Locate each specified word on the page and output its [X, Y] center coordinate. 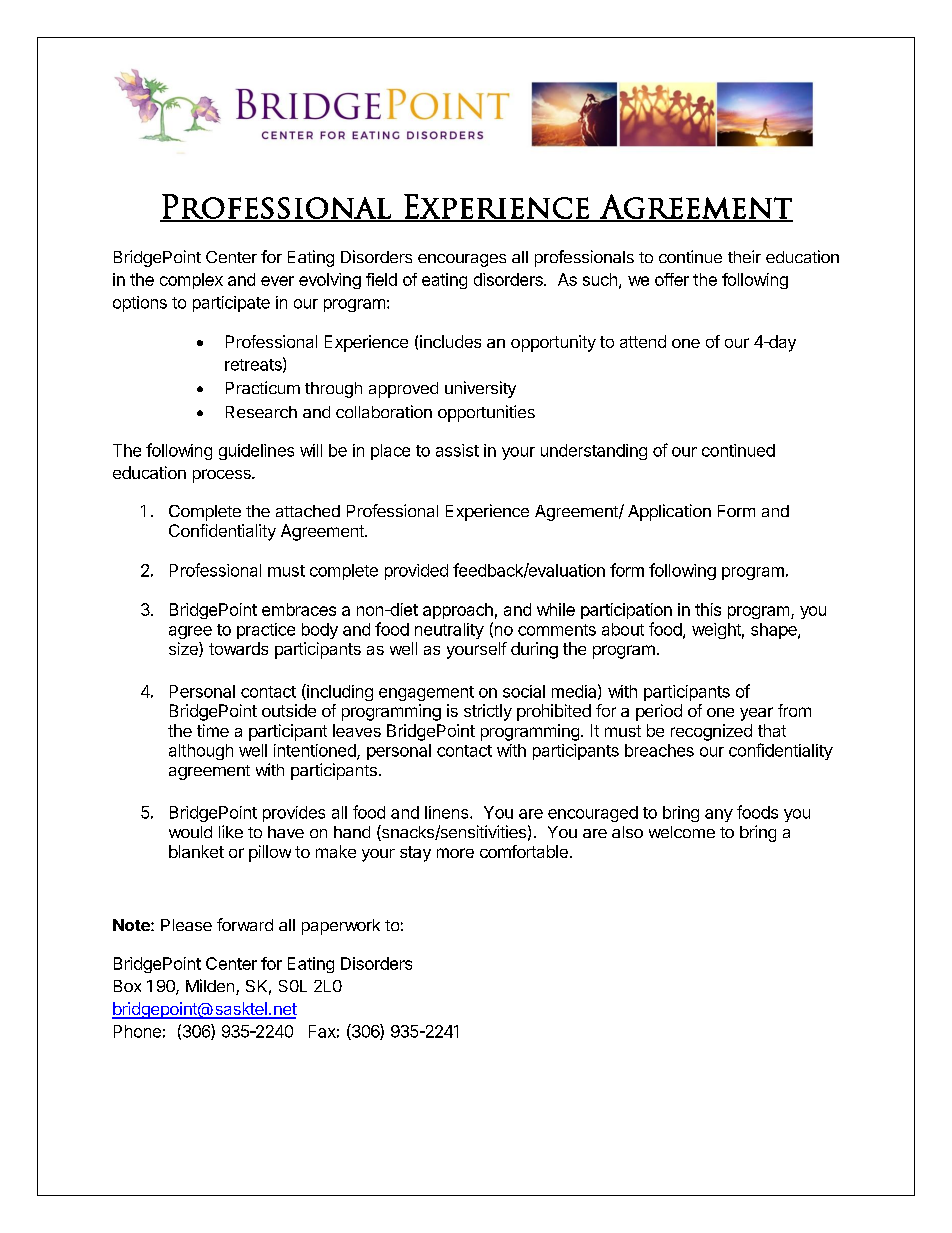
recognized [711, 732]
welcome [682, 832]
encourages [462, 260]
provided [416, 572]
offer [672, 279]
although [201, 752]
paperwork [341, 927]
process [223, 476]
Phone [137, 1031]
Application [669, 512]
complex [191, 281]
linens [448, 812]
